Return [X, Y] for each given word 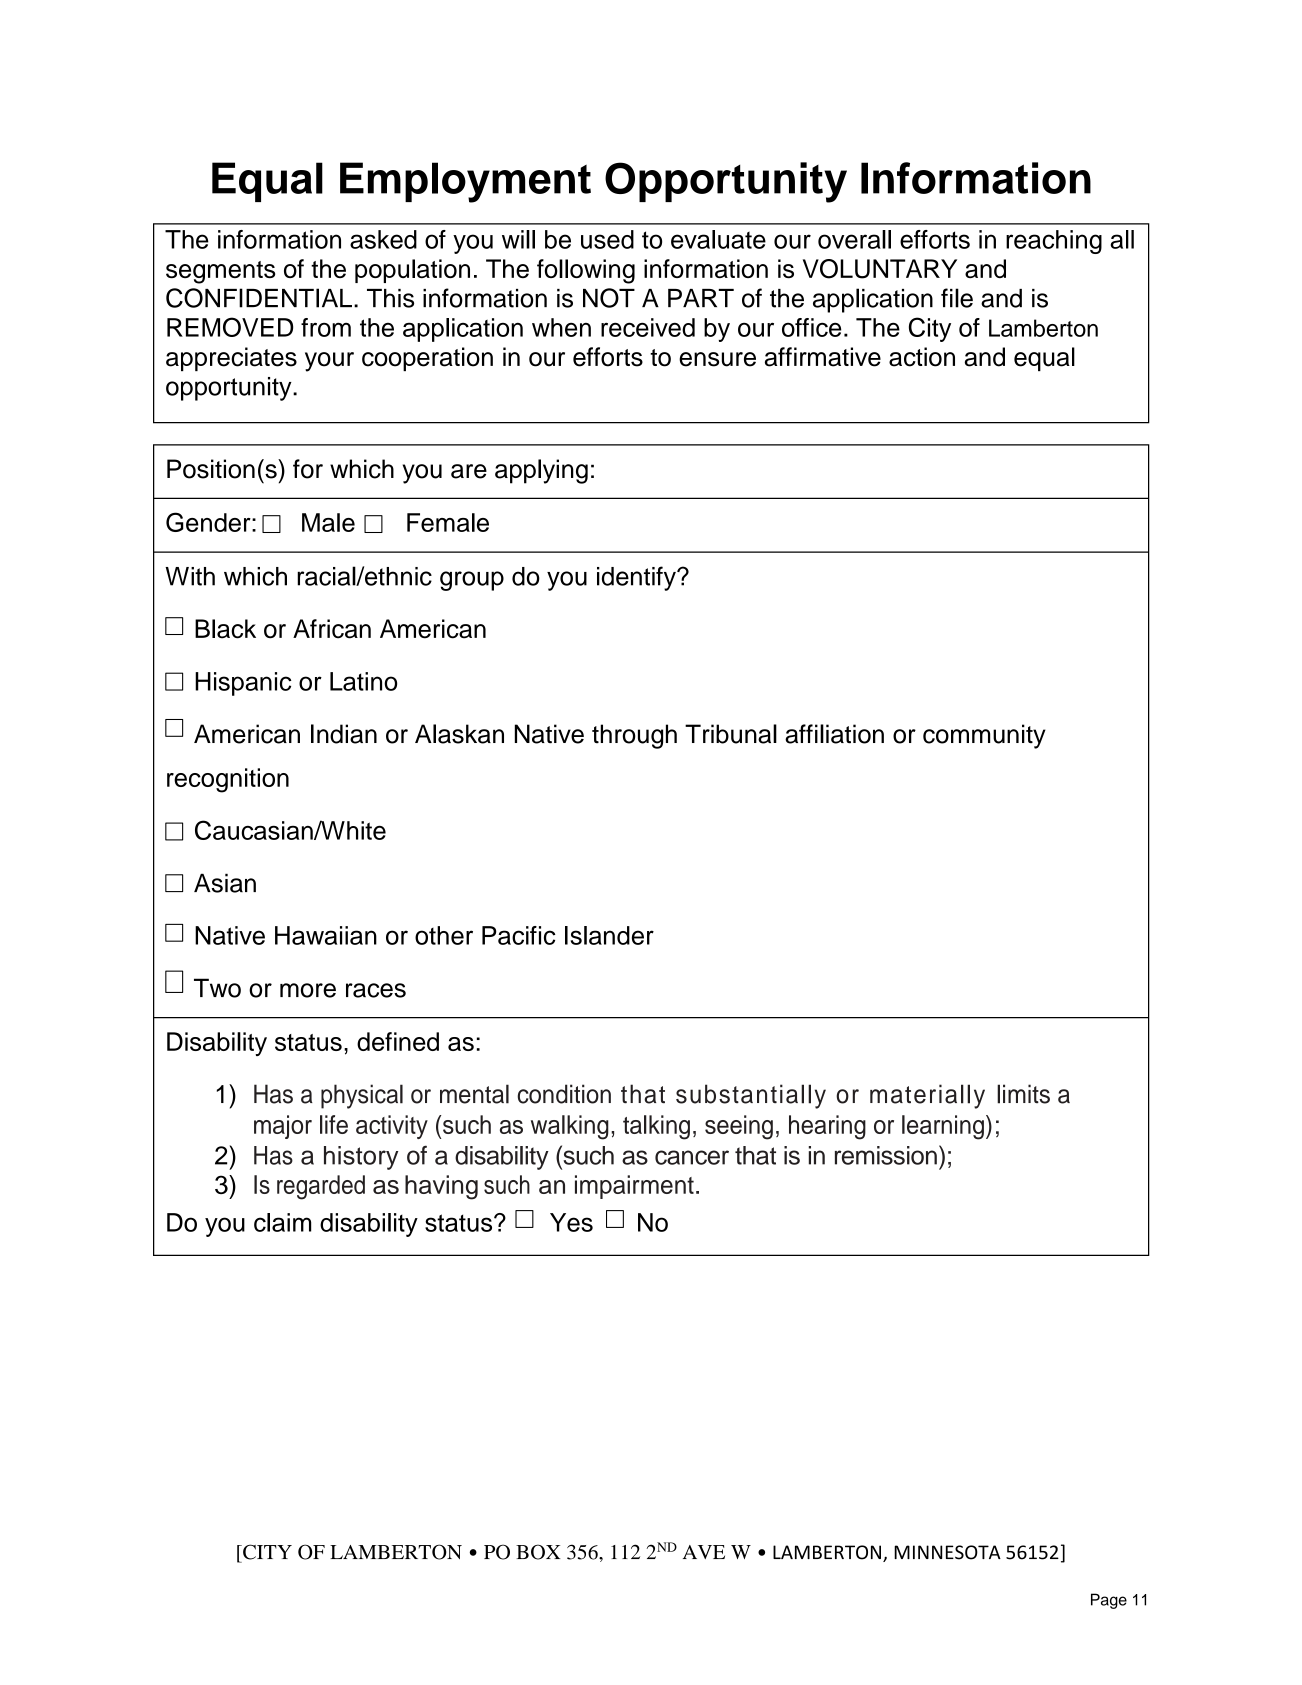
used [607, 239]
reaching [1054, 242]
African [332, 629]
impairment [634, 1187]
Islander [609, 935]
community [984, 736]
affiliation [834, 734]
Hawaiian [326, 935]
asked [383, 239]
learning [943, 1127]
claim [282, 1222]
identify [637, 578]
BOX [538, 1552]
